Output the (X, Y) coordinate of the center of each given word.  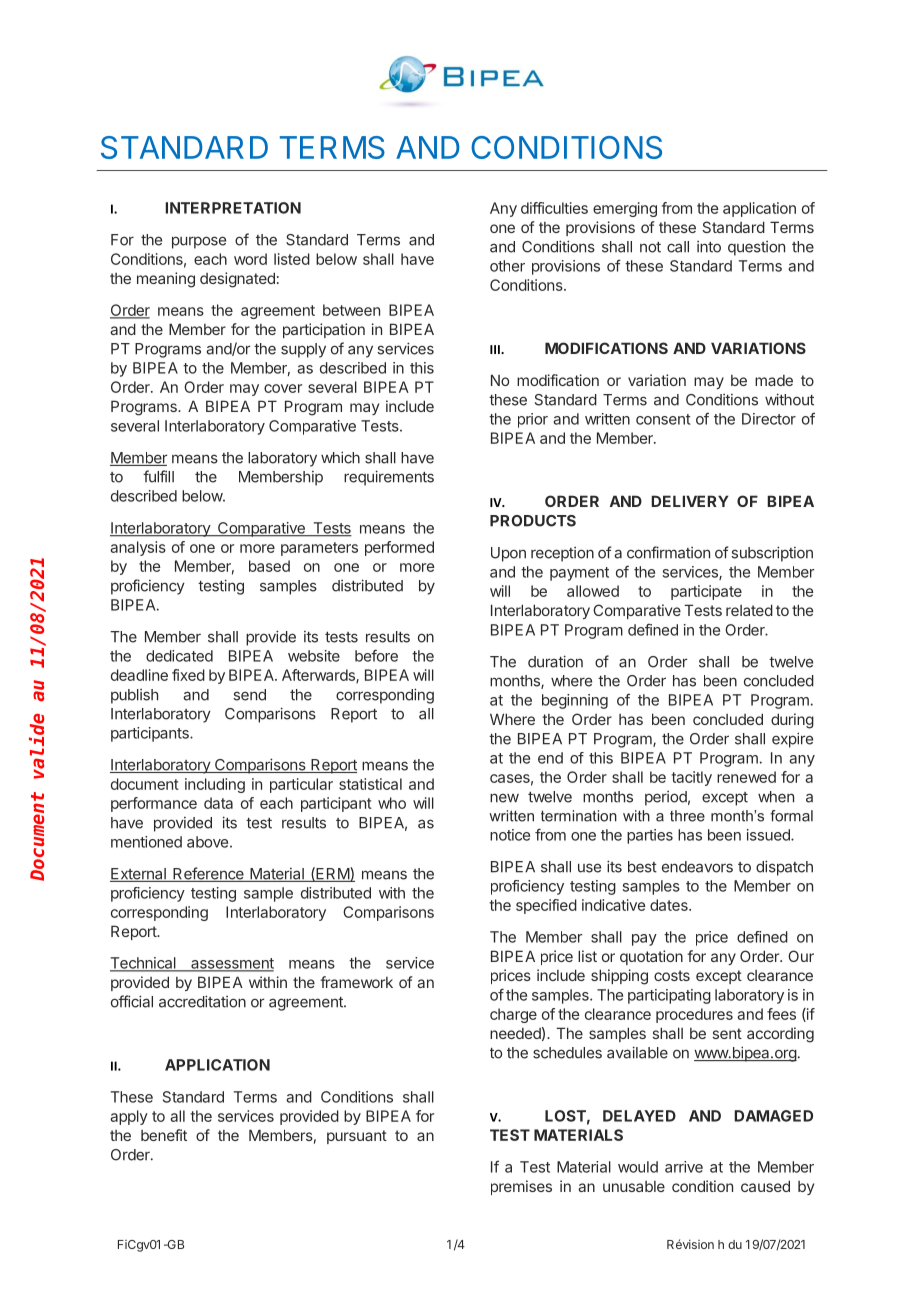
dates (670, 905)
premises (521, 1187)
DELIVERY (690, 501)
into (709, 247)
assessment (231, 964)
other (507, 266)
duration (555, 661)
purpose (199, 242)
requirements (389, 478)
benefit (164, 1135)
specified (546, 906)
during (792, 721)
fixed (188, 675)
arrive (684, 1167)
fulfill (158, 476)
